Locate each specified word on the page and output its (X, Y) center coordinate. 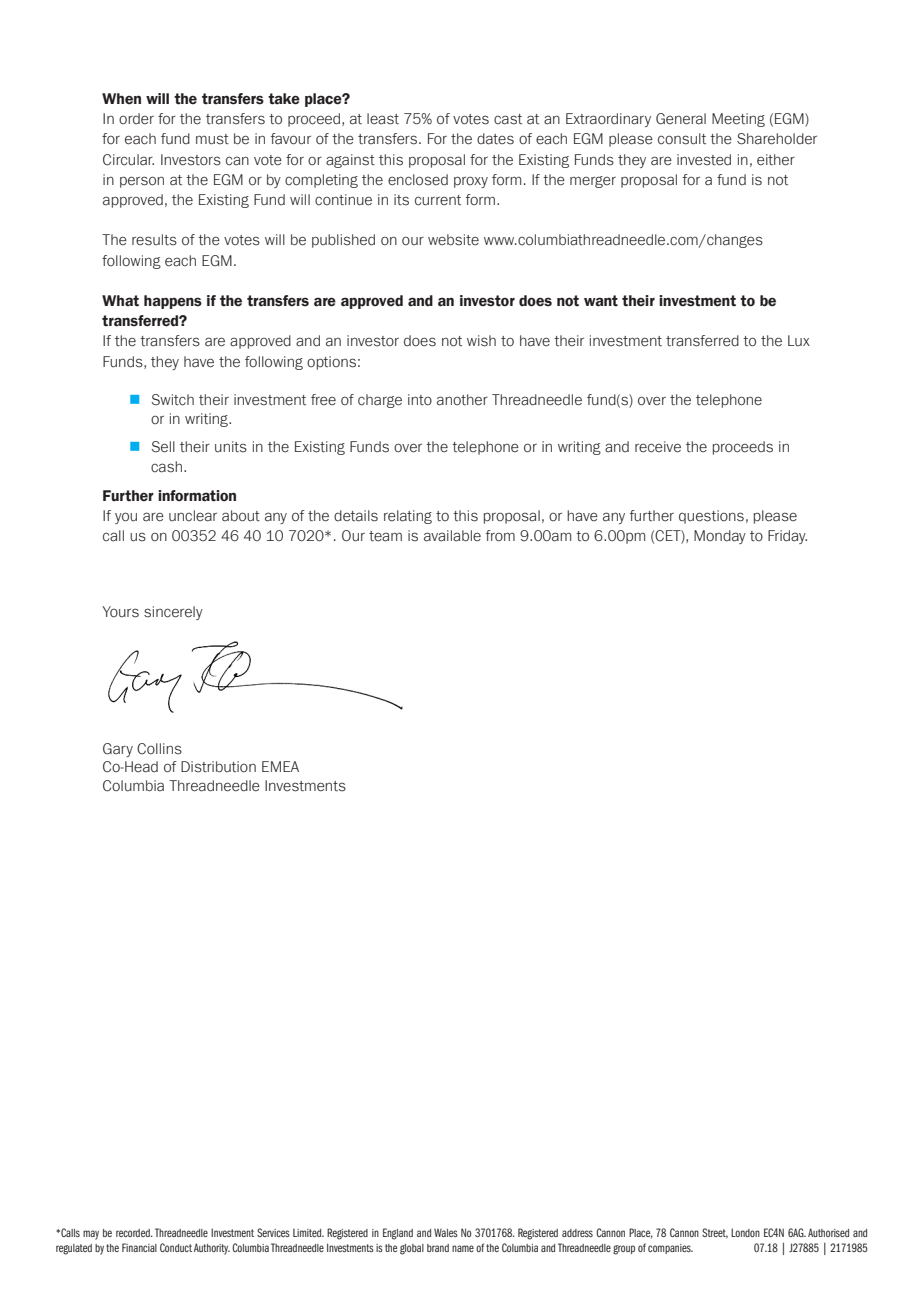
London (745, 1232)
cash (166, 467)
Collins (159, 749)
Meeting (738, 120)
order (136, 119)
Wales (446, 1232)
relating (408, 517)
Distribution (218, 767)
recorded (134, 1233)
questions (711, 517)
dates (495, 139)
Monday (720, 537)
